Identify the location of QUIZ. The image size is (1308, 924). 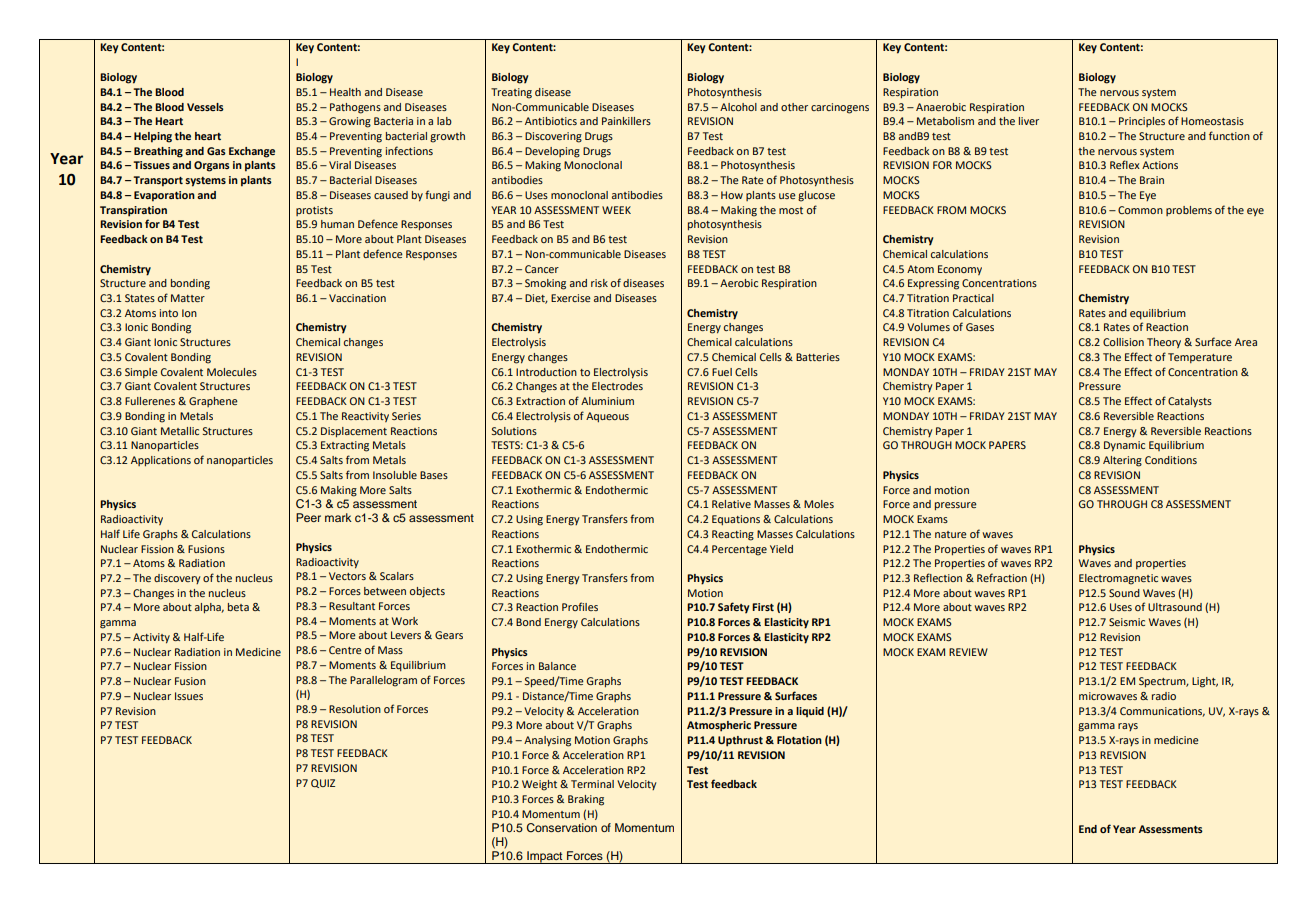
(323, 783).
